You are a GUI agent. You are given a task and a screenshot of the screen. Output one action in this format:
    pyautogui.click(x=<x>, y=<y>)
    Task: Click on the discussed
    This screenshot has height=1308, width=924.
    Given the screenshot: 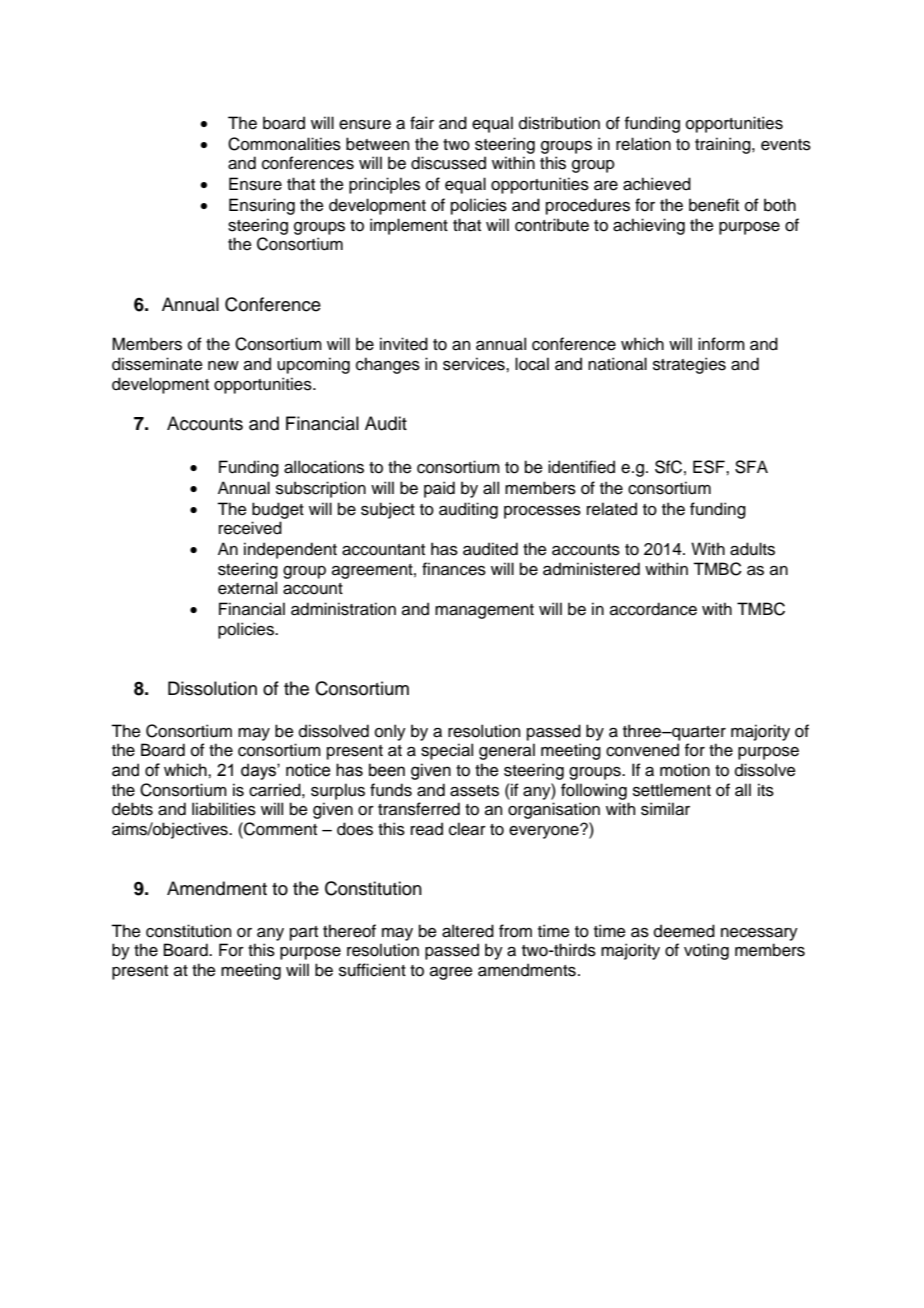 What is the action you would take?
    pyautogui.click(x=448, y=163)
